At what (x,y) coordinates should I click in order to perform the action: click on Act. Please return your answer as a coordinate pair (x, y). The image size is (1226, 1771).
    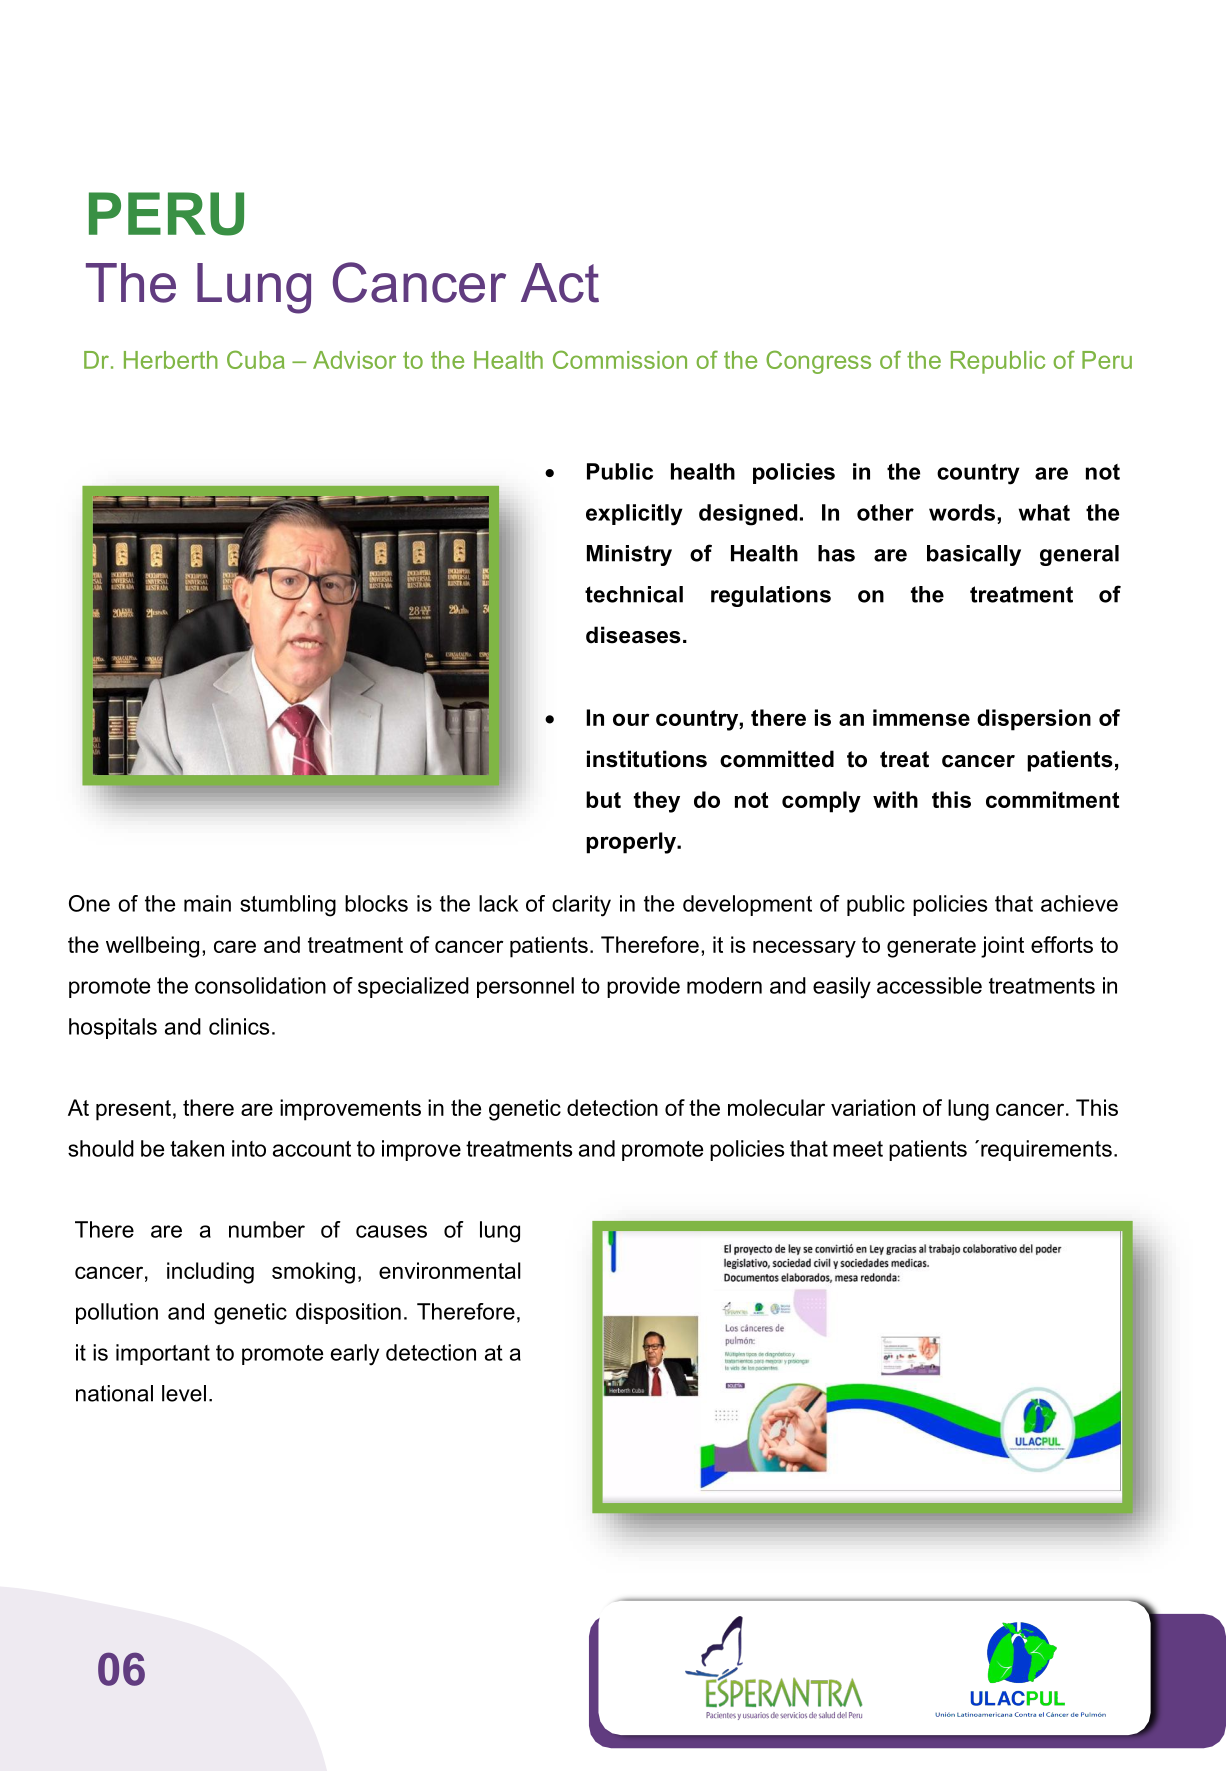
    Looking at the image, I should click on (560, 283).
